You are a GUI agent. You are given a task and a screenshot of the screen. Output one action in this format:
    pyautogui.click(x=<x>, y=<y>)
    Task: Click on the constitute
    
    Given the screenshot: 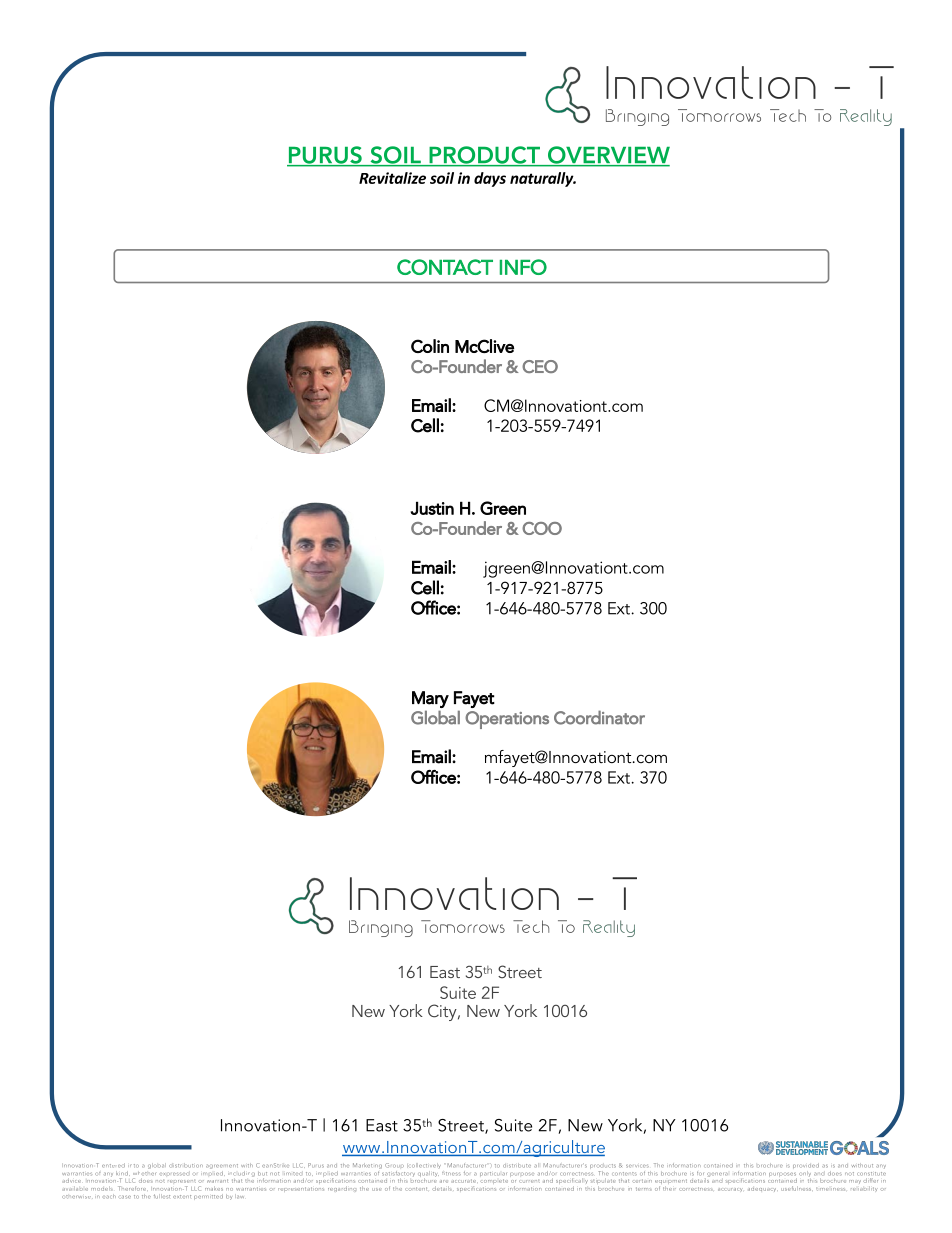 What is the action you would take?
    pyautogui.click(x=871, y=1174)
